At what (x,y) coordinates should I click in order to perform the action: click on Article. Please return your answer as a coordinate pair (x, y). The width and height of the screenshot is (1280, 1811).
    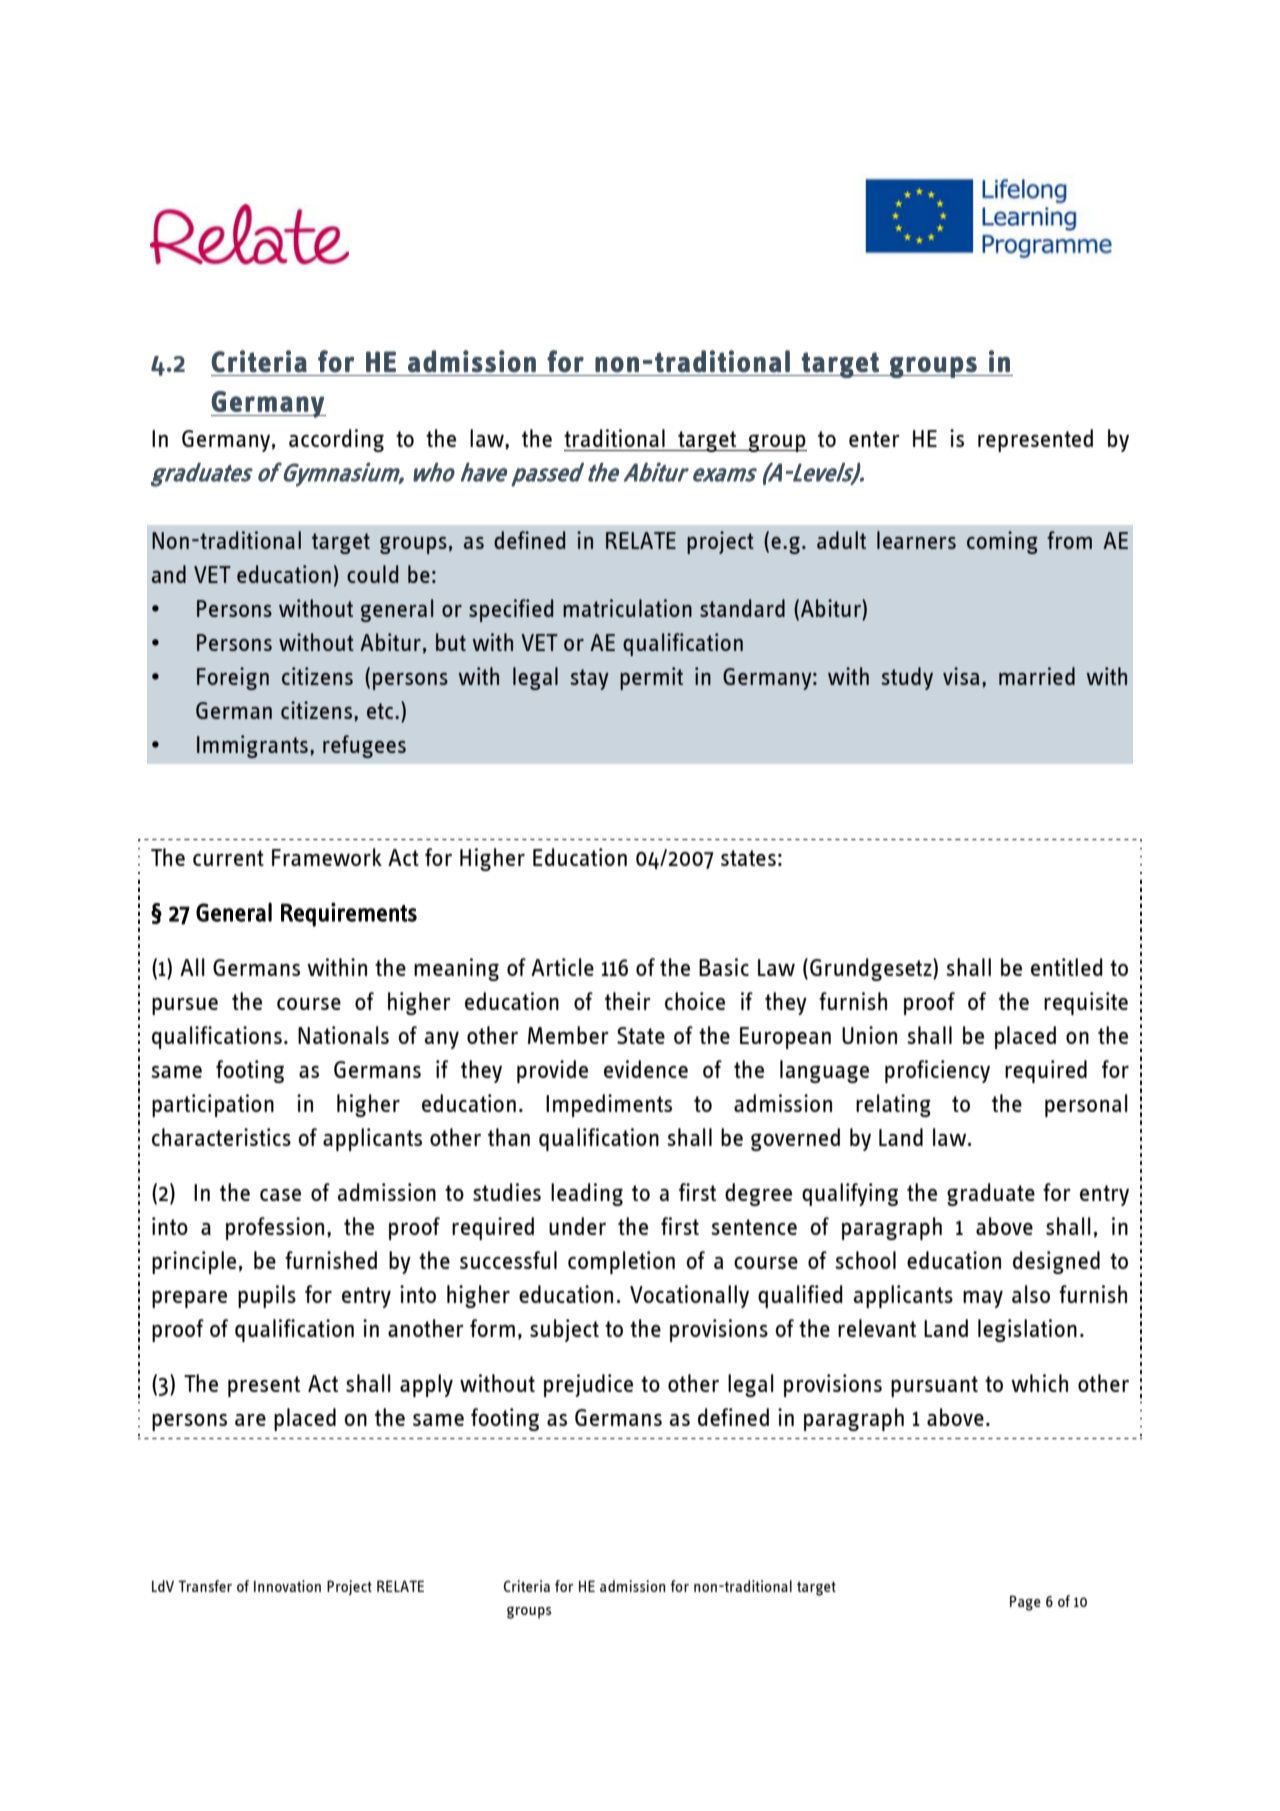
    Looking at the image, I should click on (562, 967).
